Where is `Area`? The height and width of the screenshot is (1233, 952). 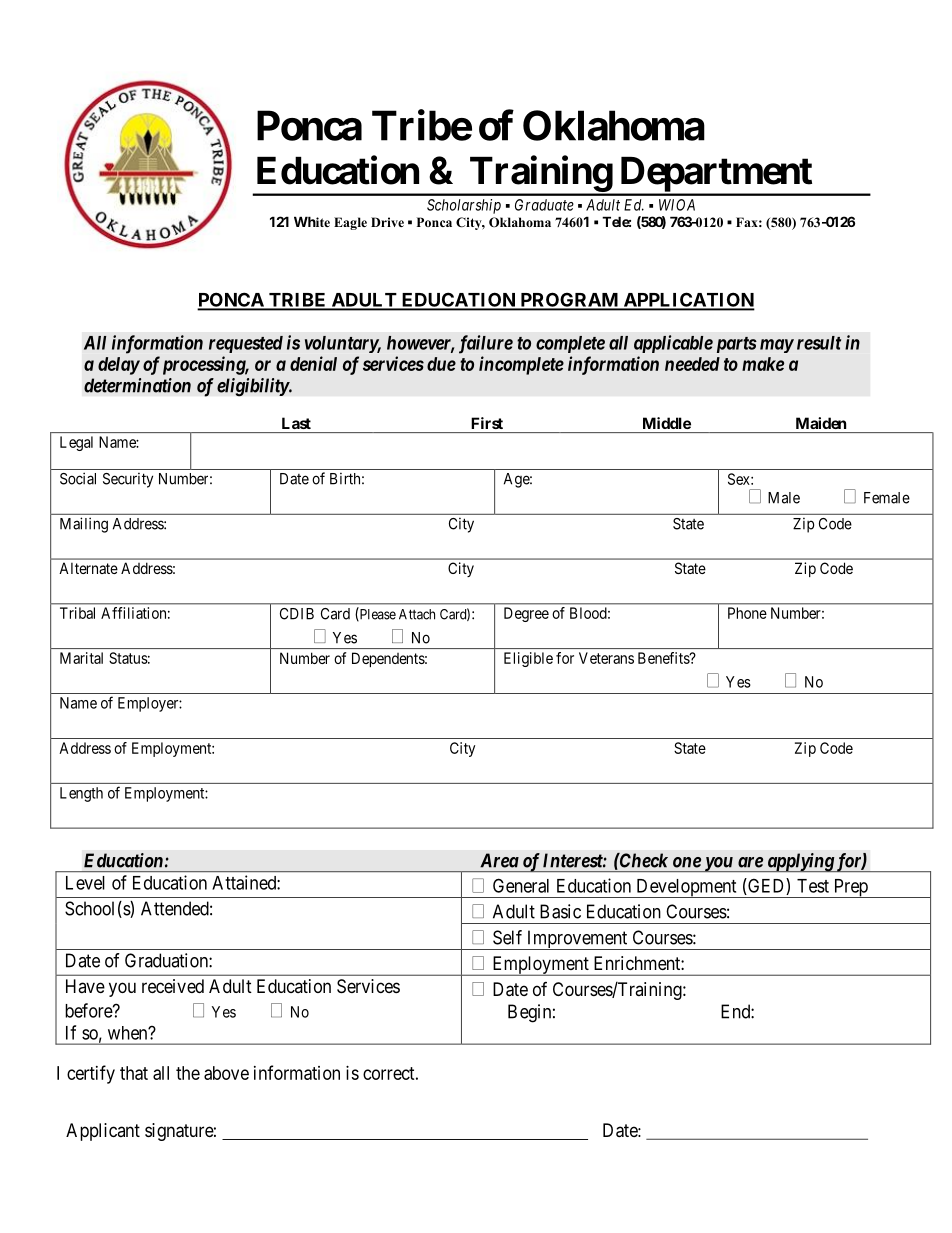
Area is located at coordinates (499, 860).
